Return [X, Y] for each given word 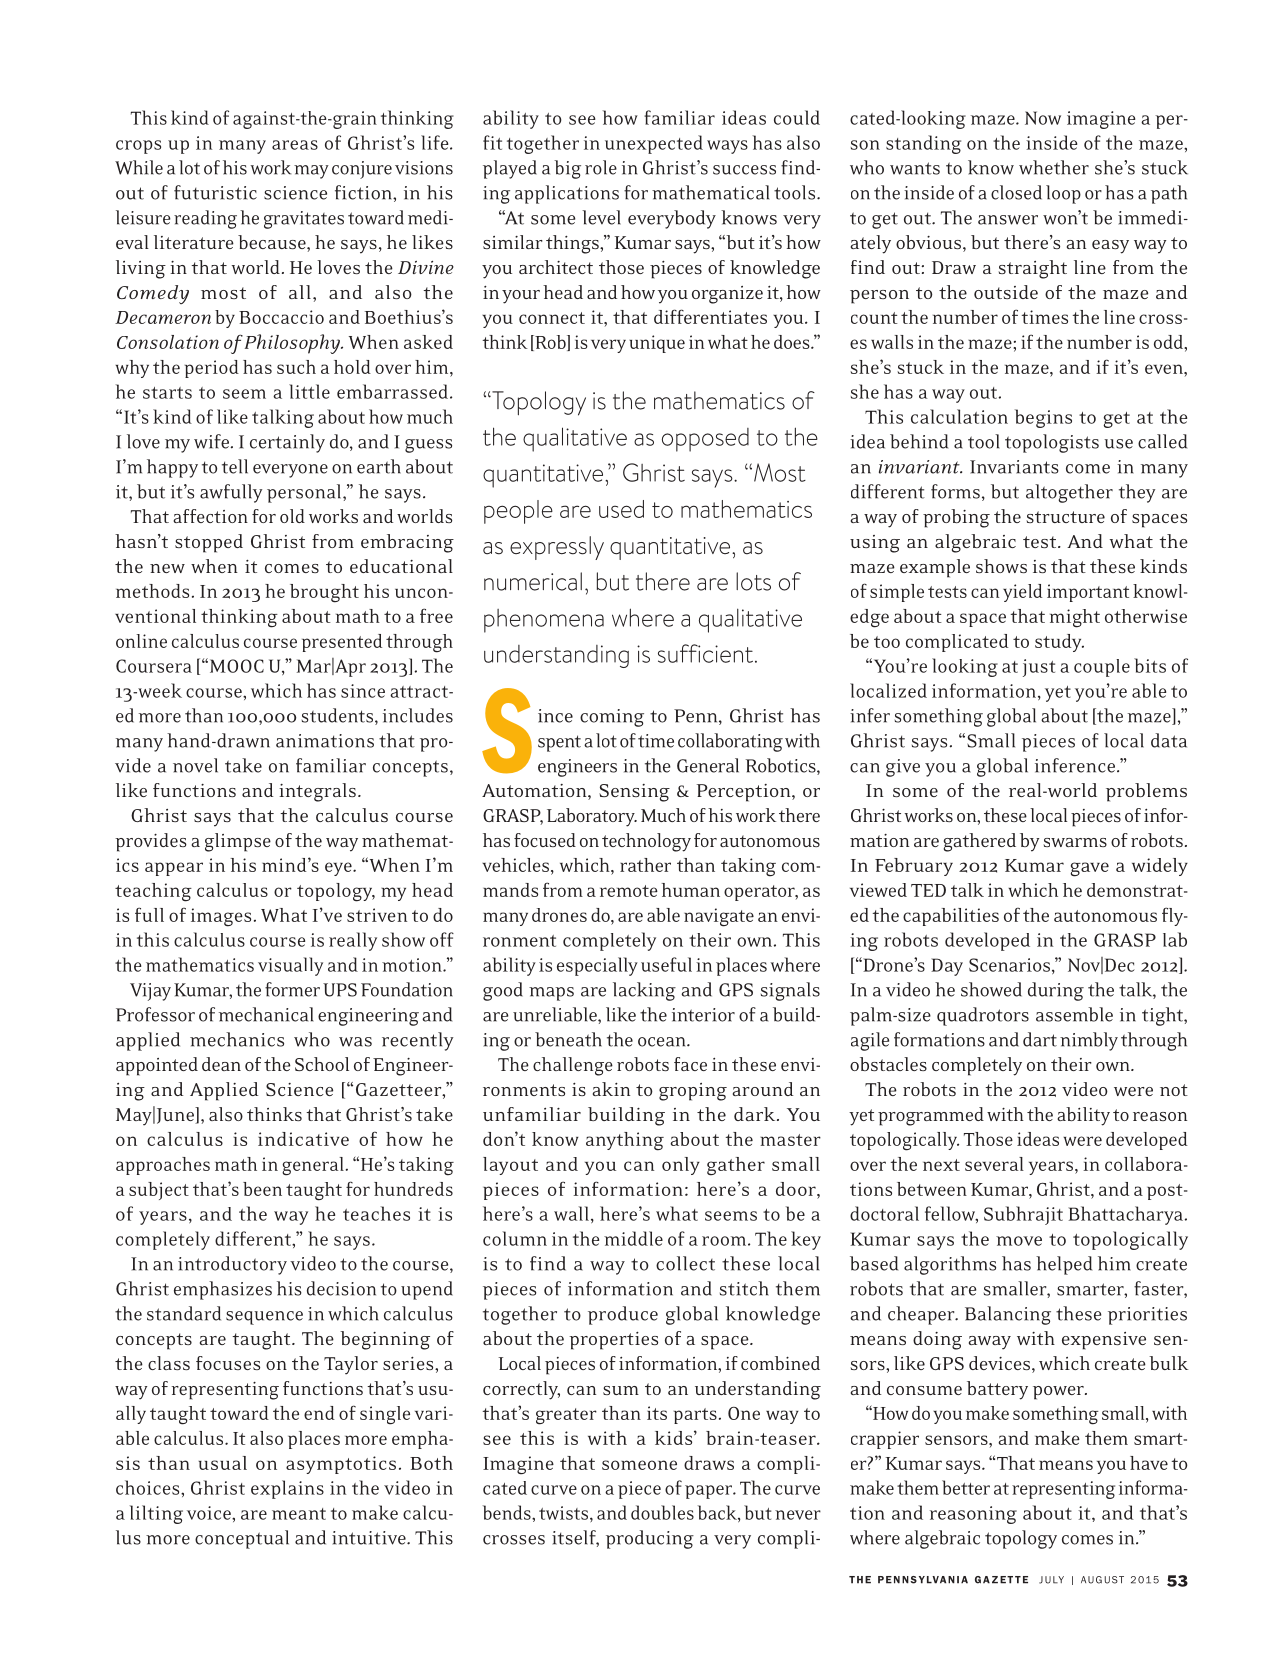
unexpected [654, 144]
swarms [1075, 842]
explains [287, 1489]
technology [646, 842]
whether [1054, 167]
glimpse [238, 842]
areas [295, 145]
